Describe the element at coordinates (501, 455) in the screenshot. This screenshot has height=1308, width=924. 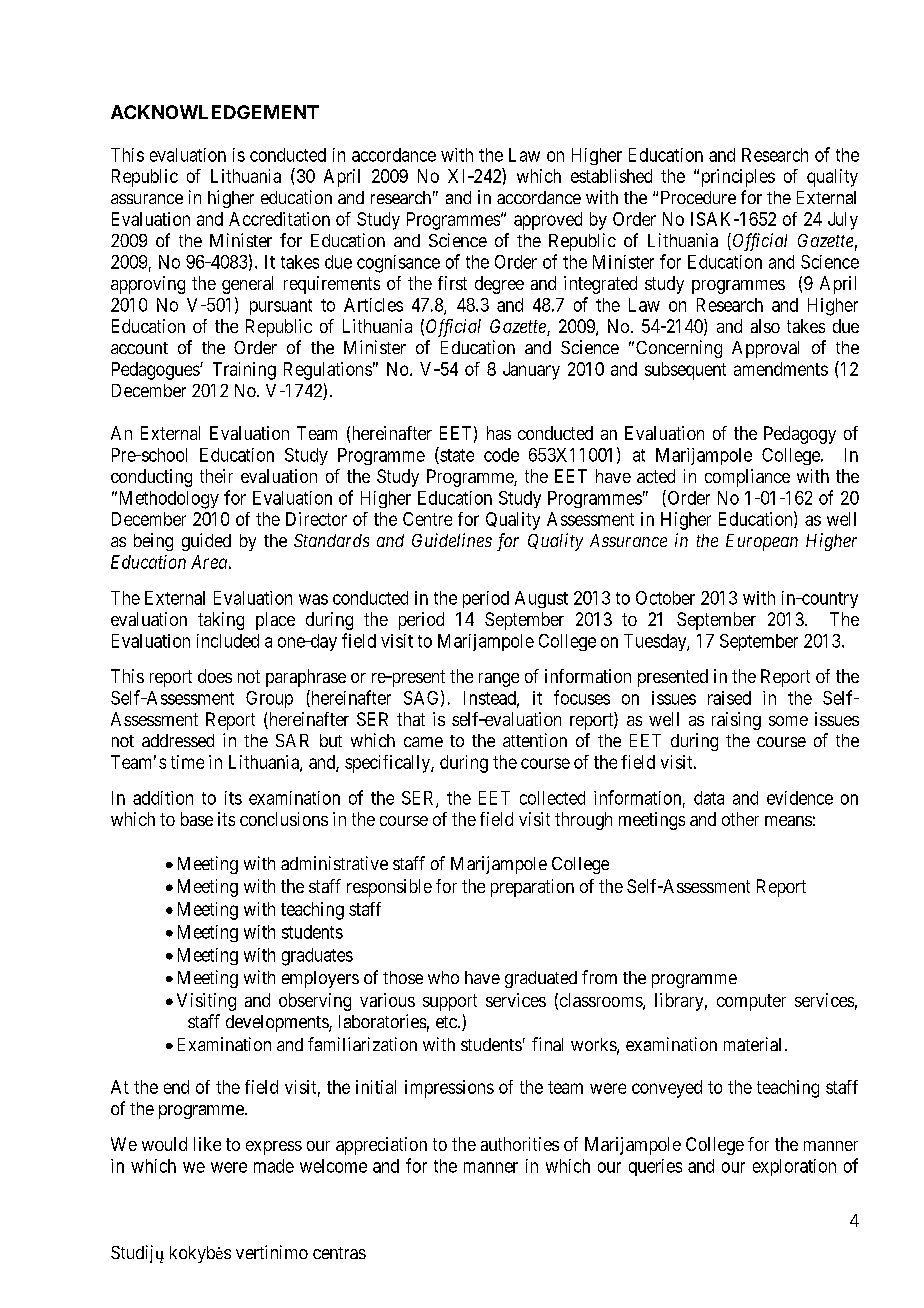
I see `code` at that location.
